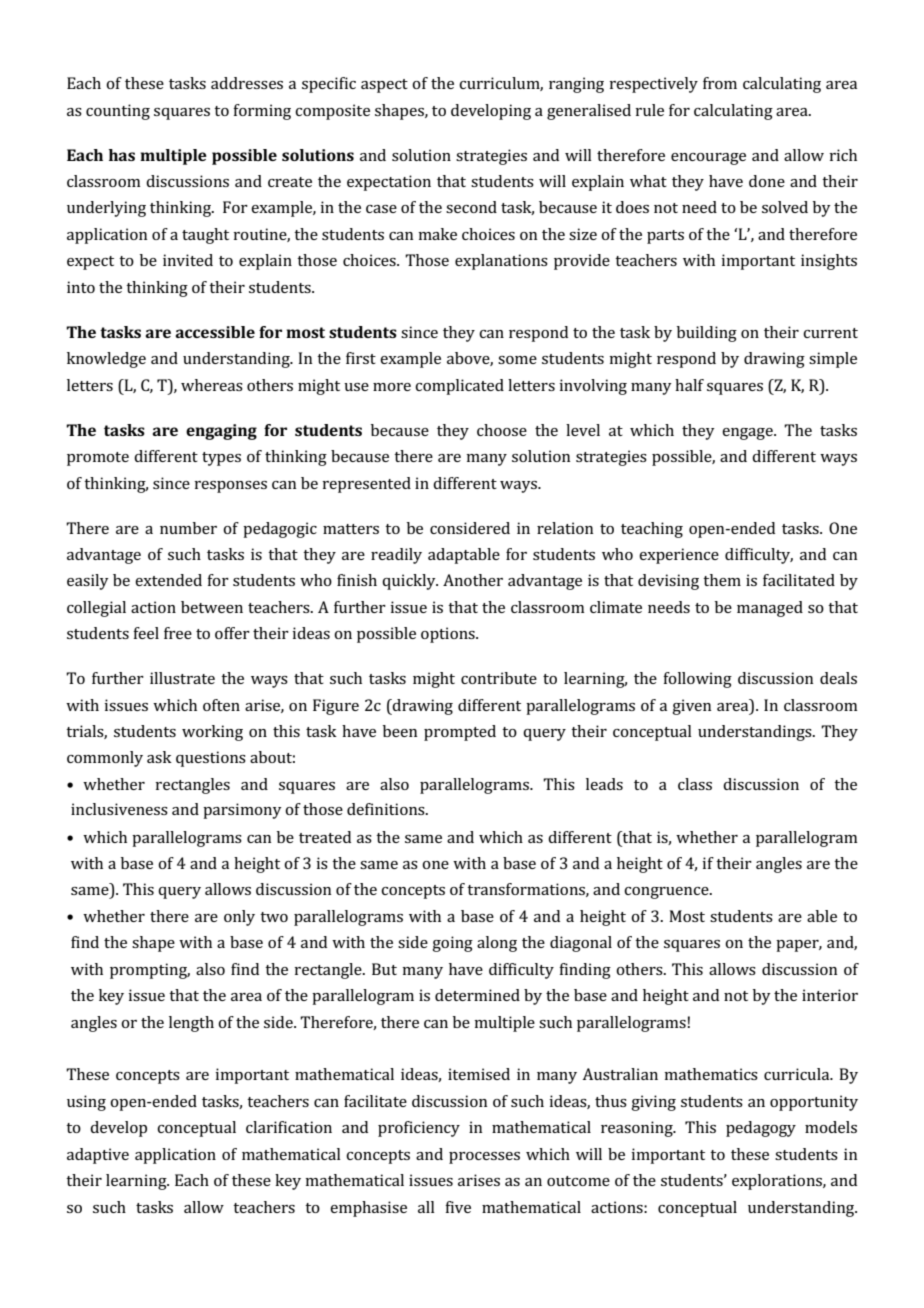 Image resolution: width=924 pixels, height=1308 pixels. Describe the element at coordinates (118, 112) in the image. I see `counting` at that location.
